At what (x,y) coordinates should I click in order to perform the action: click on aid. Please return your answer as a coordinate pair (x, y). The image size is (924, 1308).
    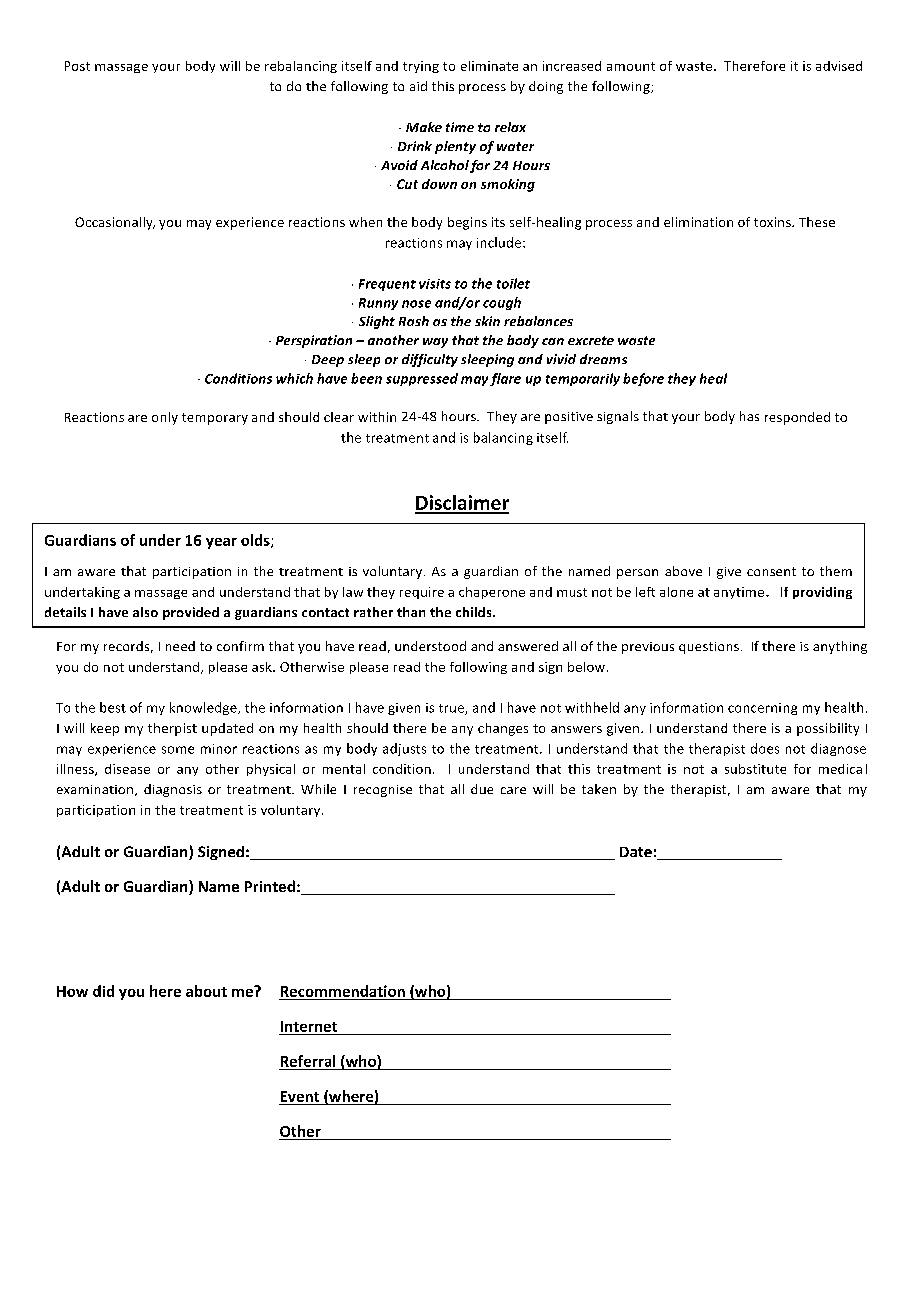
    Looking at the image, I should click on (418, 86).
